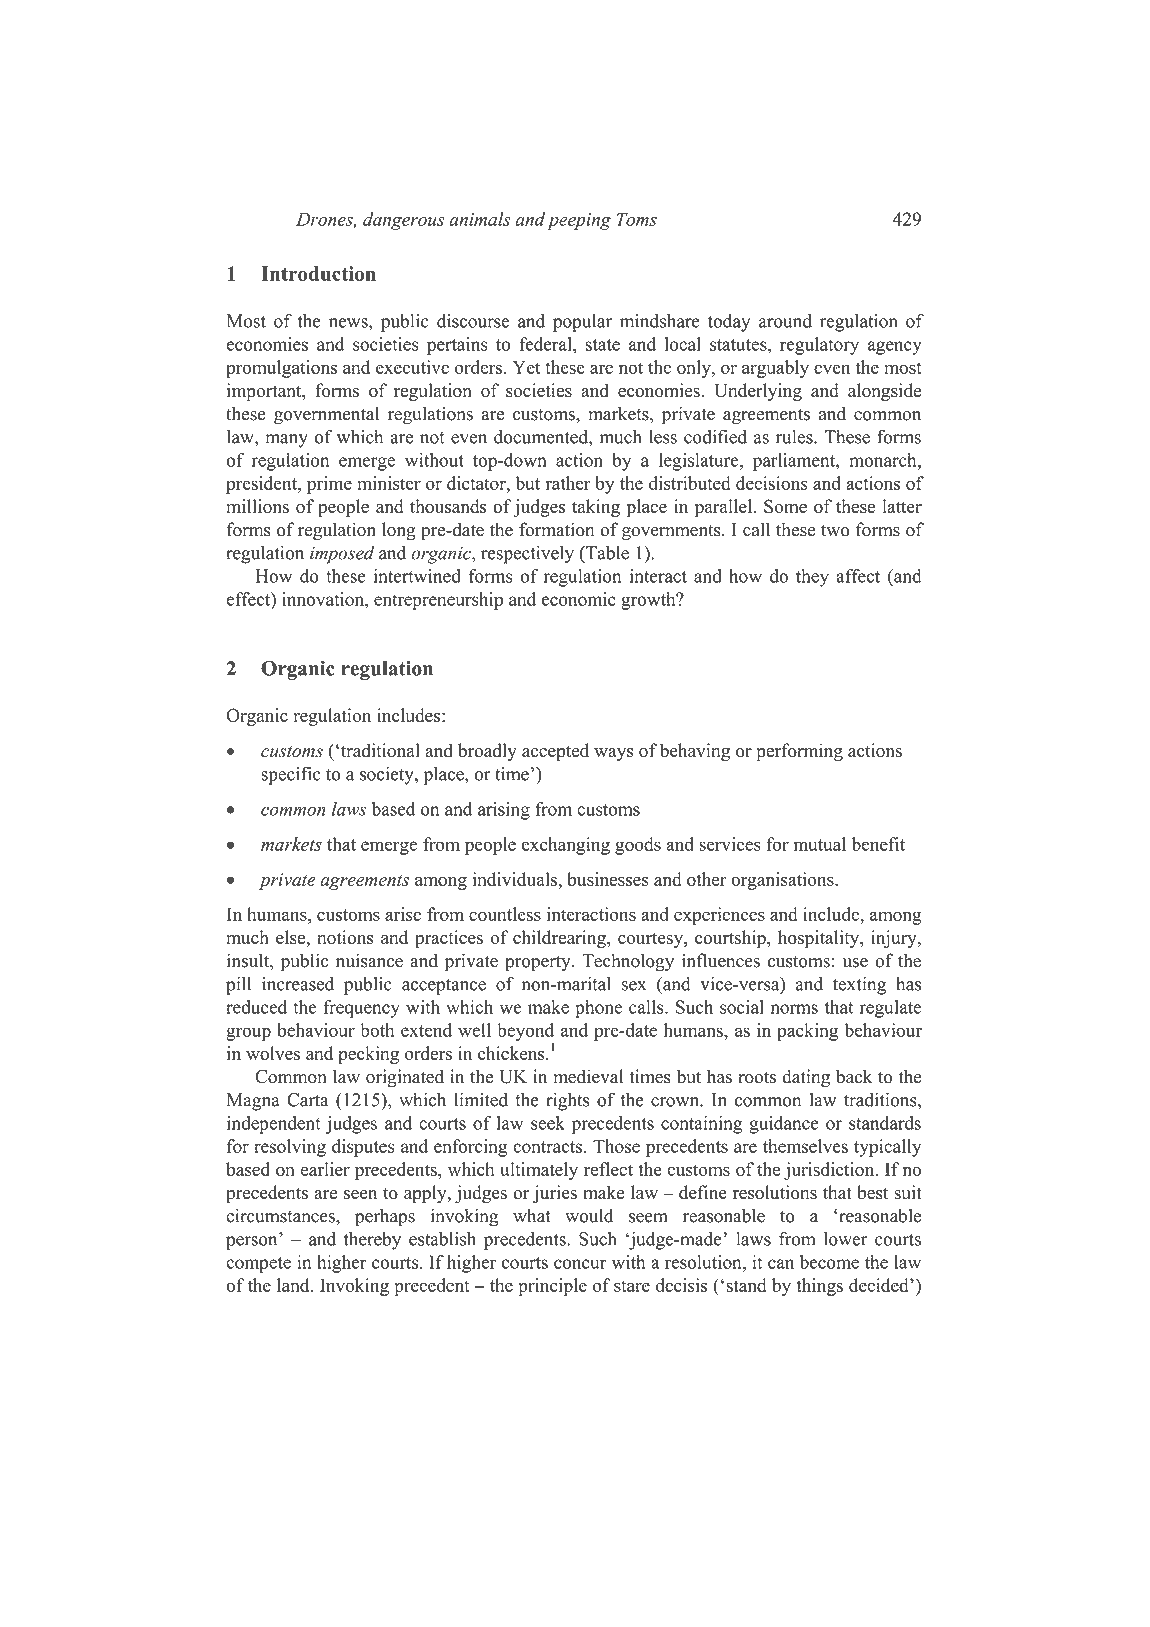  Describe the element at coordinates (579, 221) in the document. I see `peeping` at that location.
